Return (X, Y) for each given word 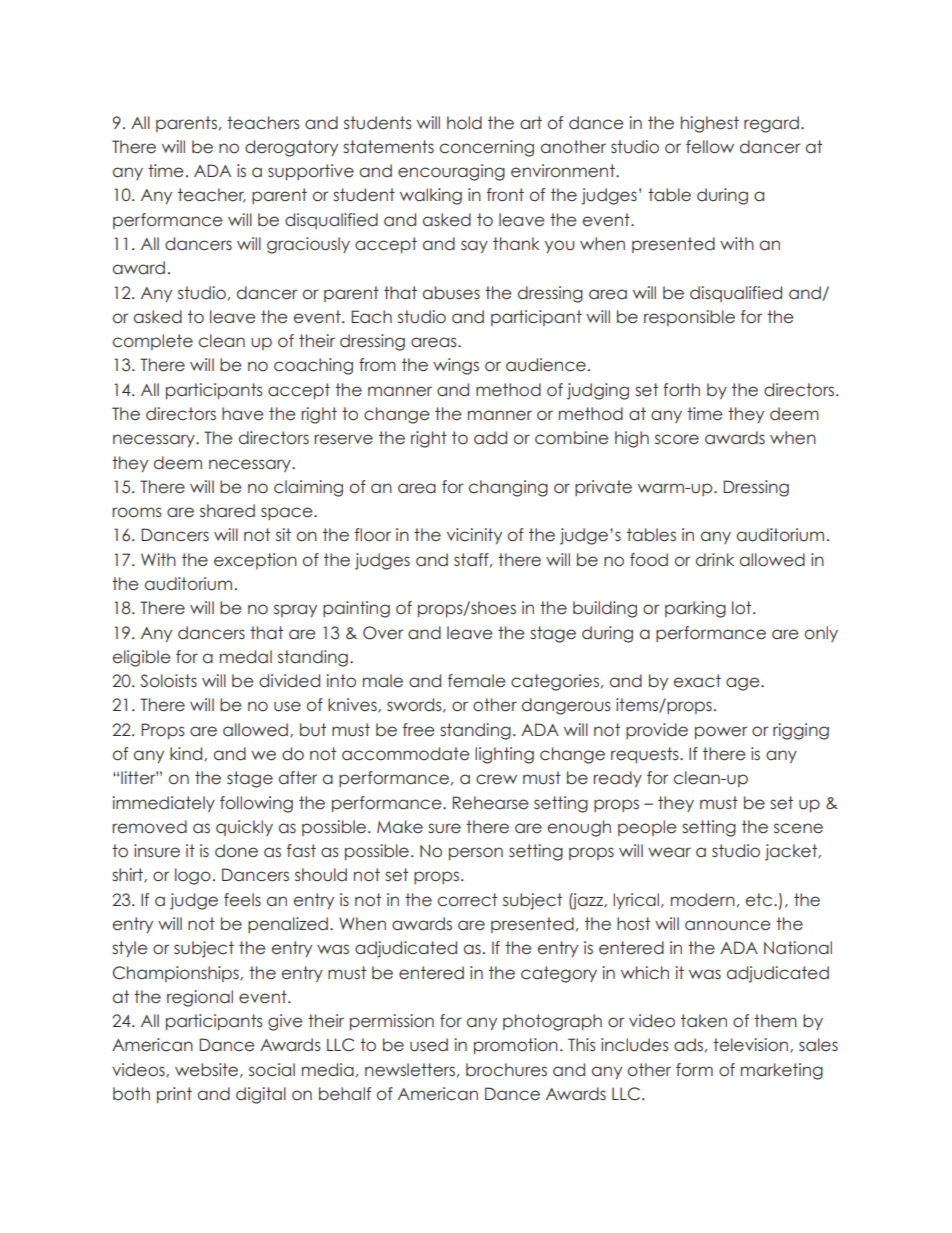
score (677, 439)
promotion (516, 1046)
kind (187, 754)
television (752, 1045)
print (174, 1095)
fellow (710, 147)
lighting (504, 755)
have (243, 414)
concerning (487, 148)
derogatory (291, 148)
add (490, 438)
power (721, 732)
